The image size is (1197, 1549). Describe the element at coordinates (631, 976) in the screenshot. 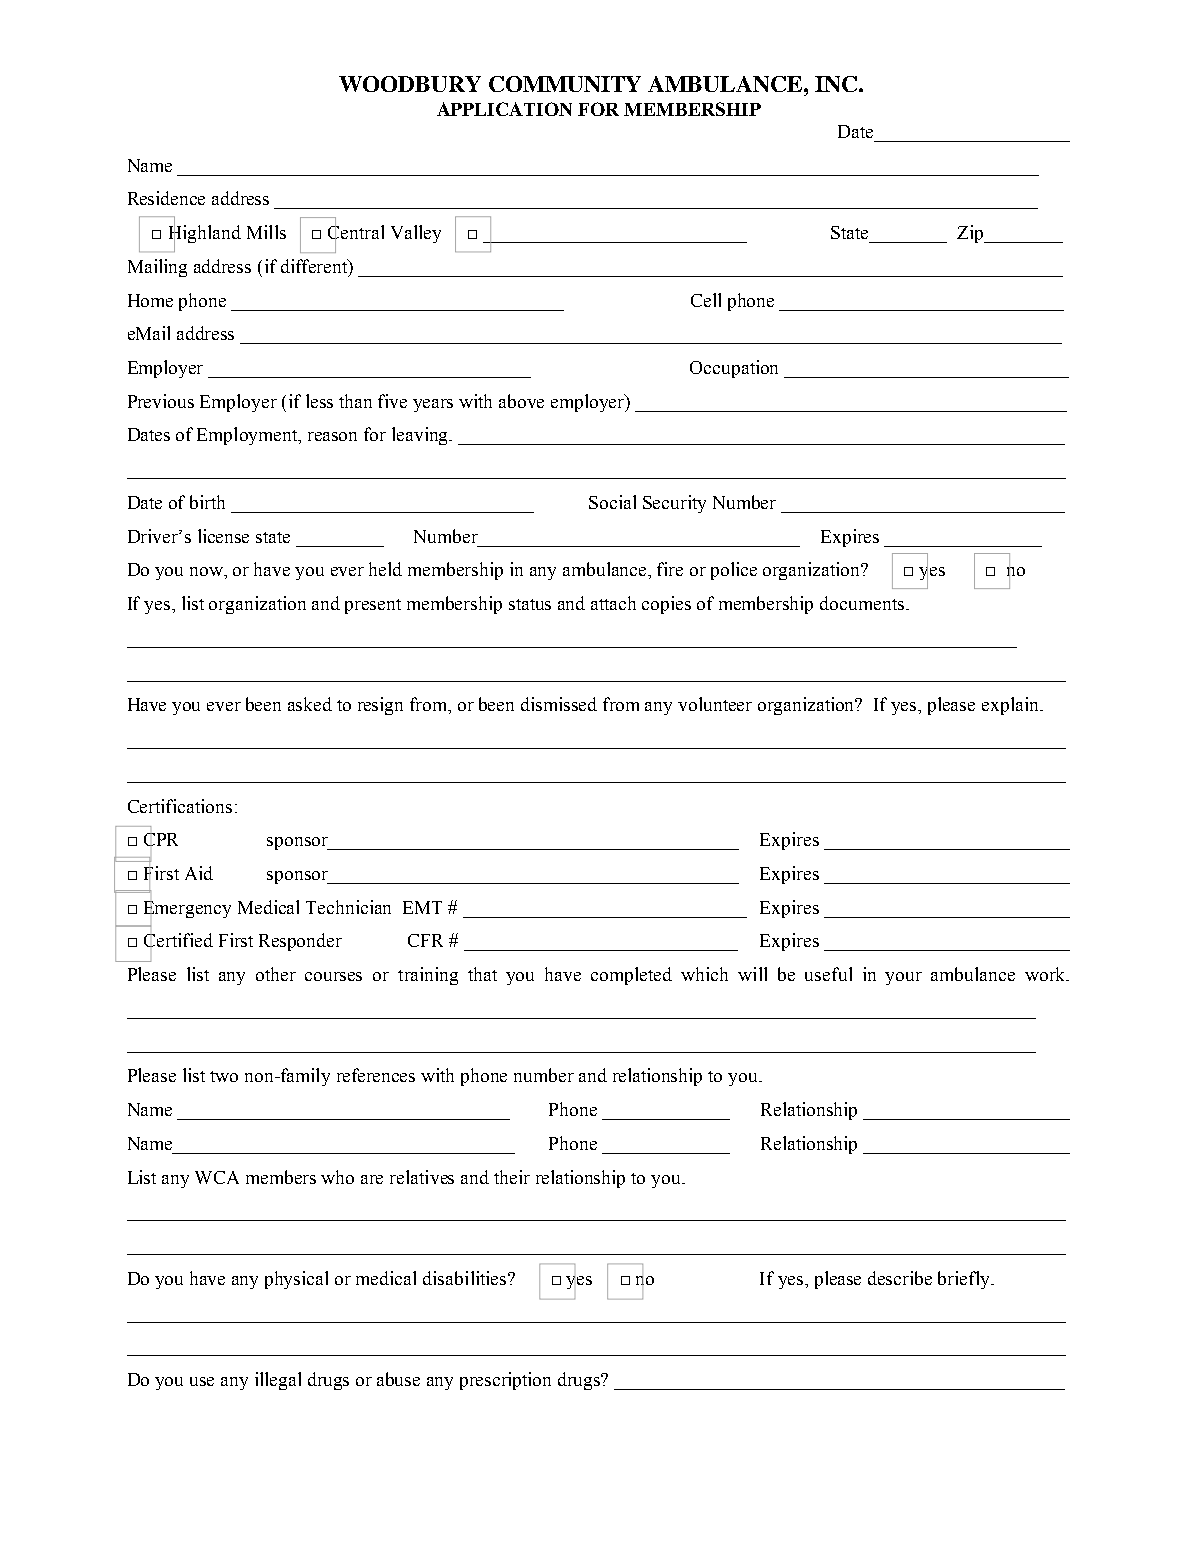

I see `completed` at that location.
